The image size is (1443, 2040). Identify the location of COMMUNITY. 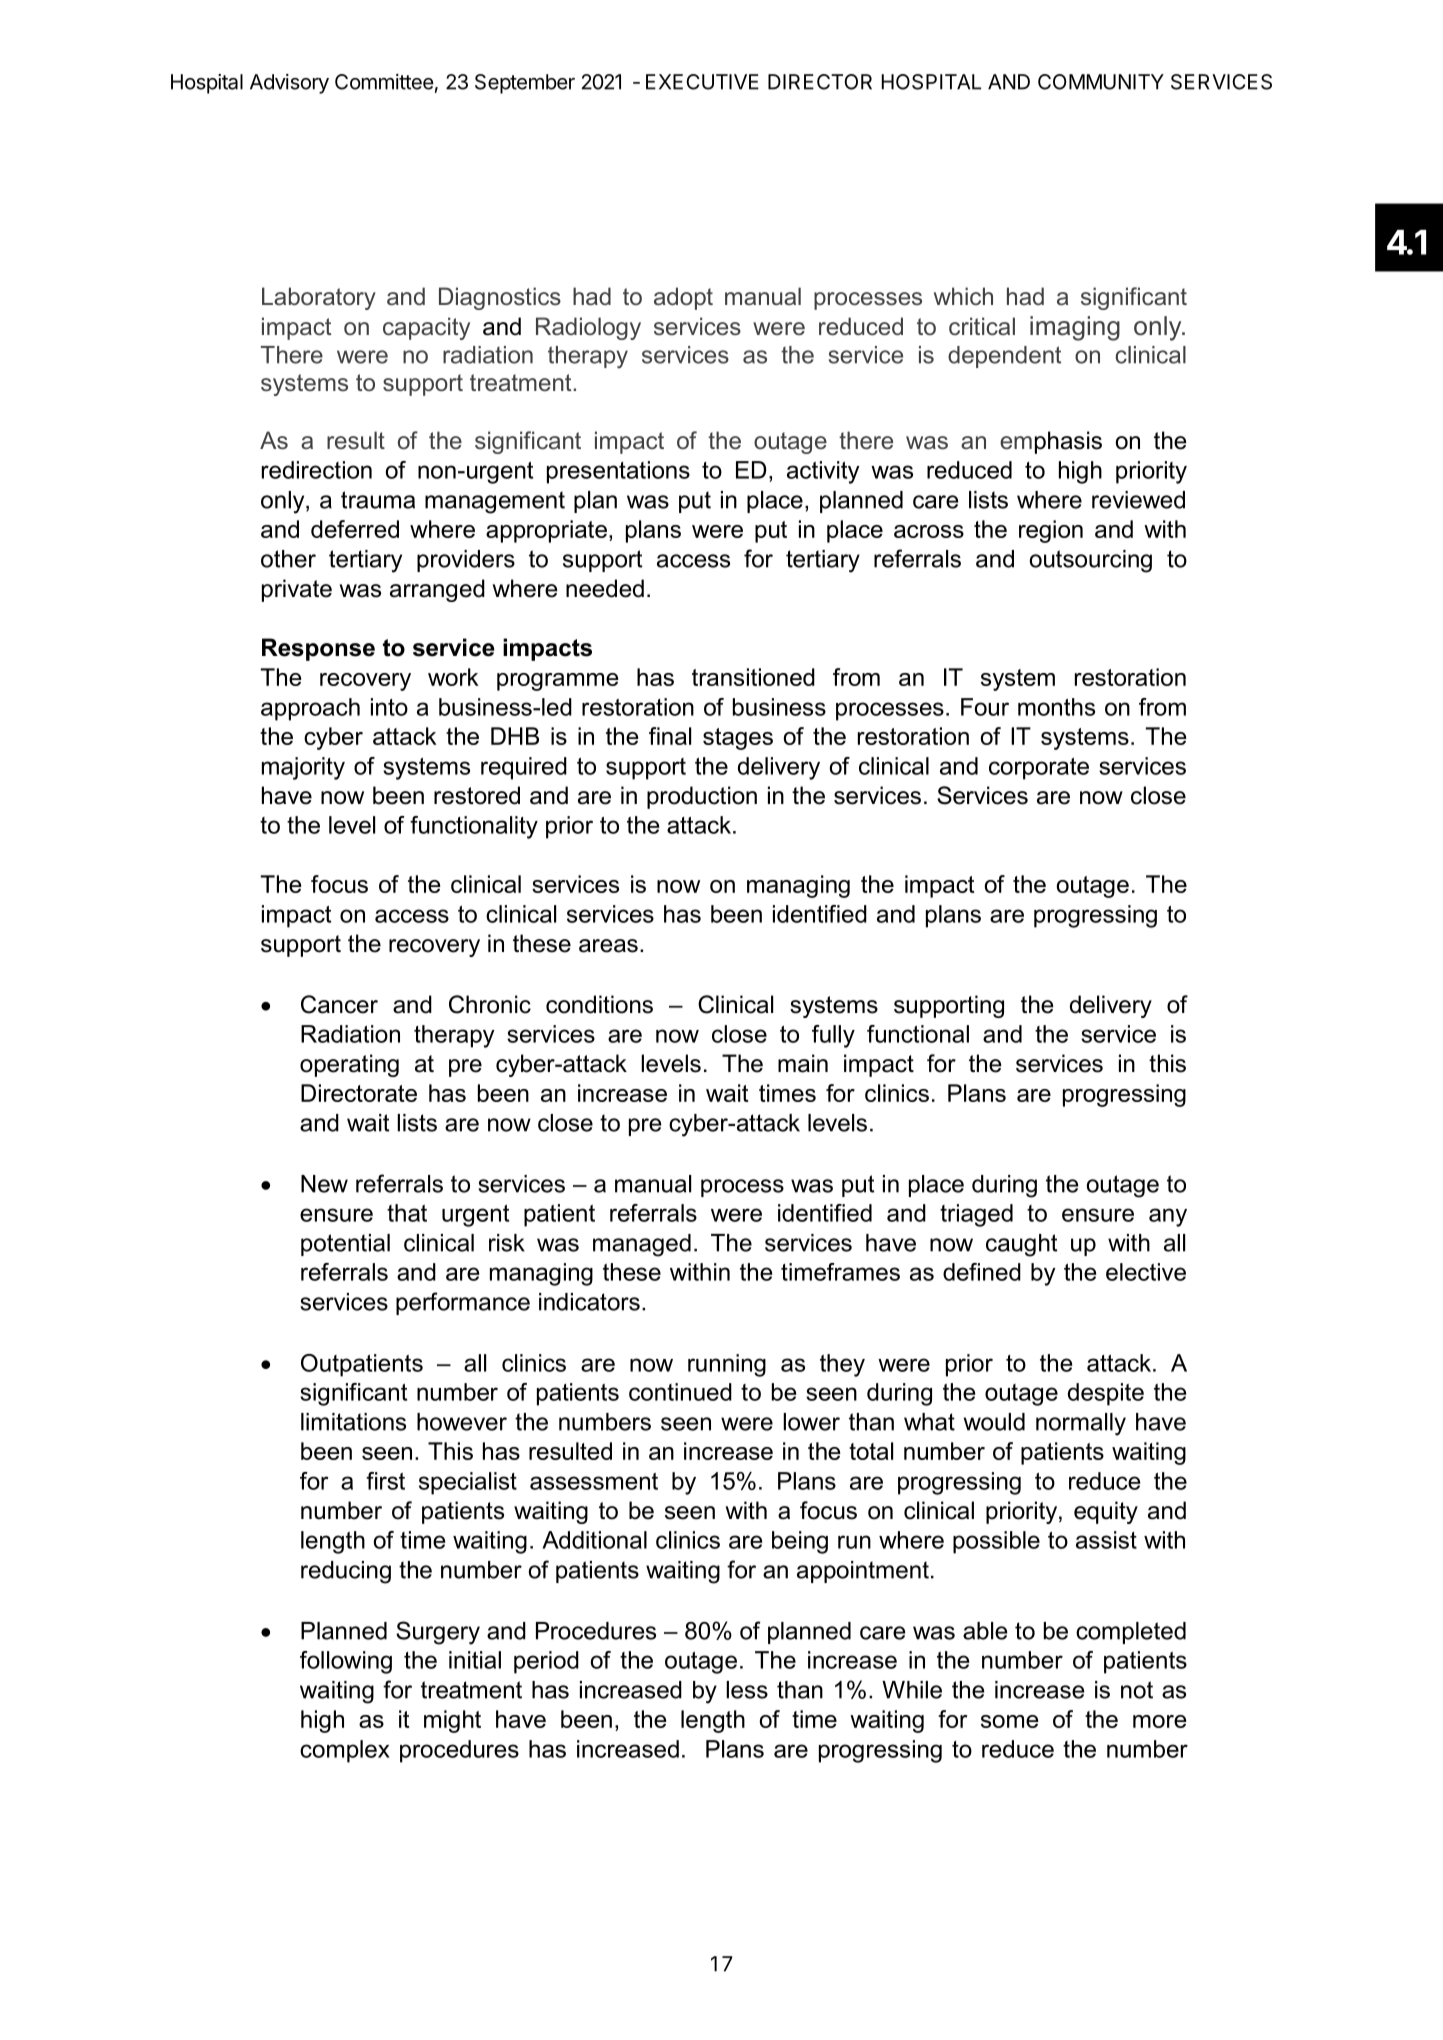
(1101, 82).
